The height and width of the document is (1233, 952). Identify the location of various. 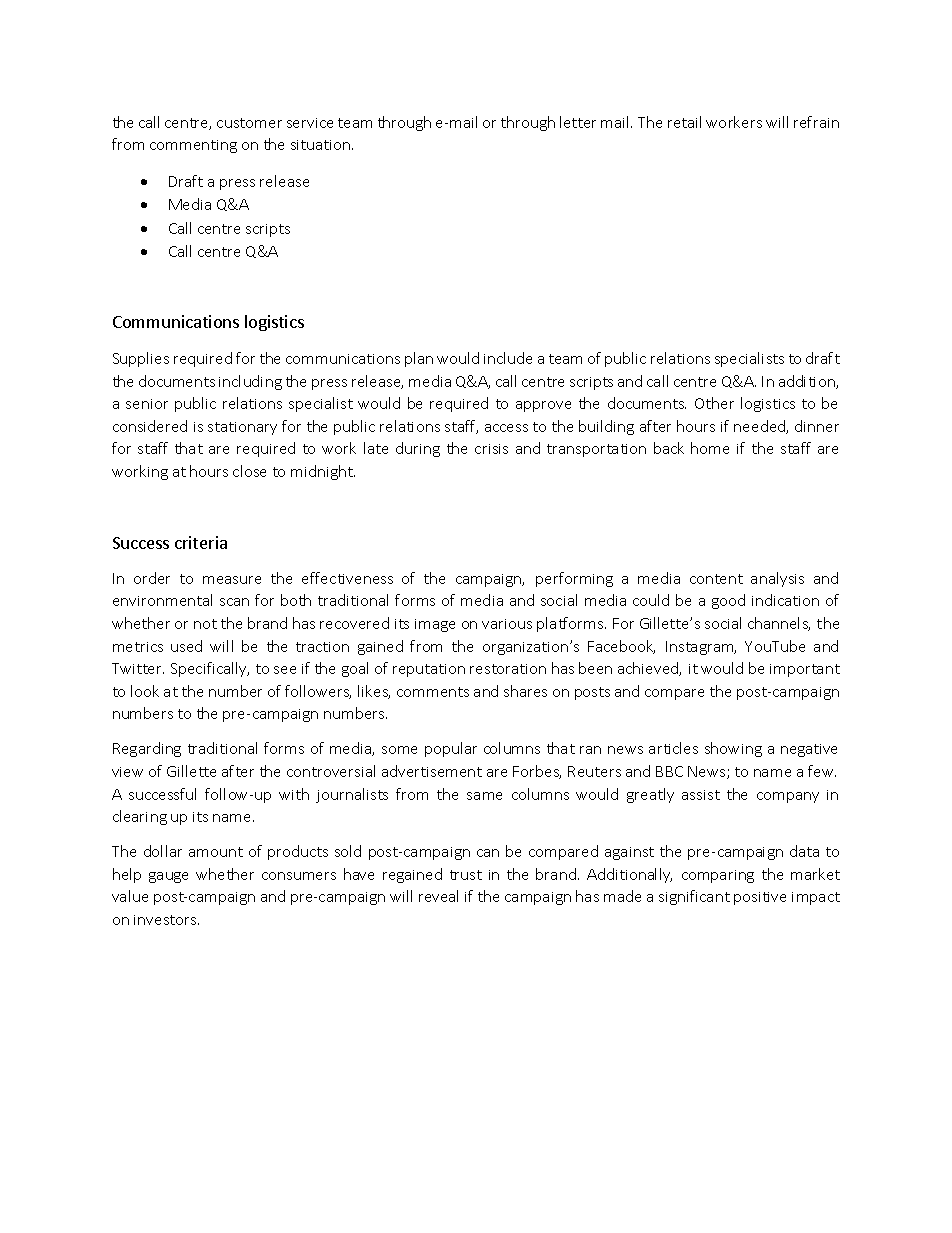
(507, 624).
